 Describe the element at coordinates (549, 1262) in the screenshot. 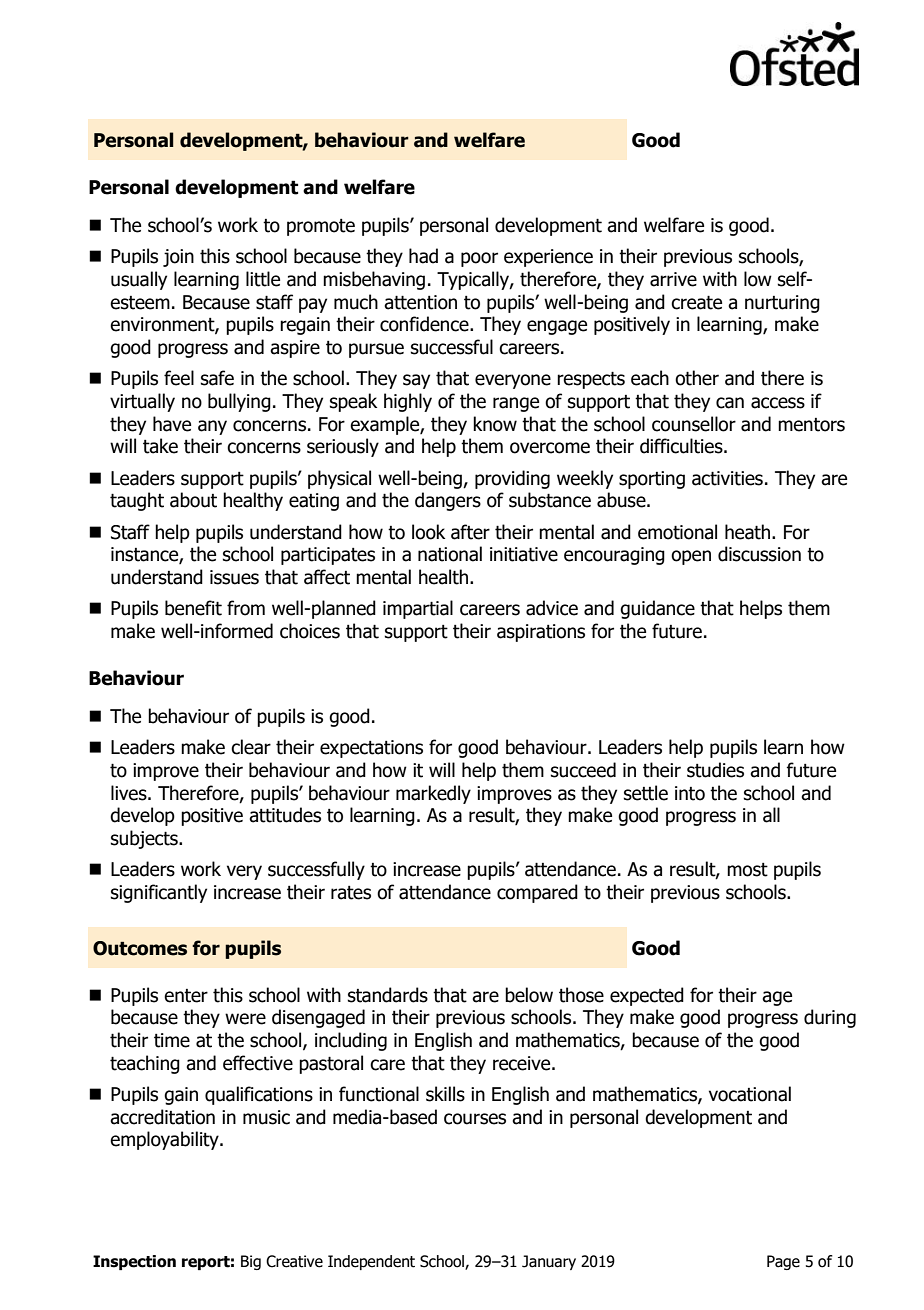

I see `January` at that location.
